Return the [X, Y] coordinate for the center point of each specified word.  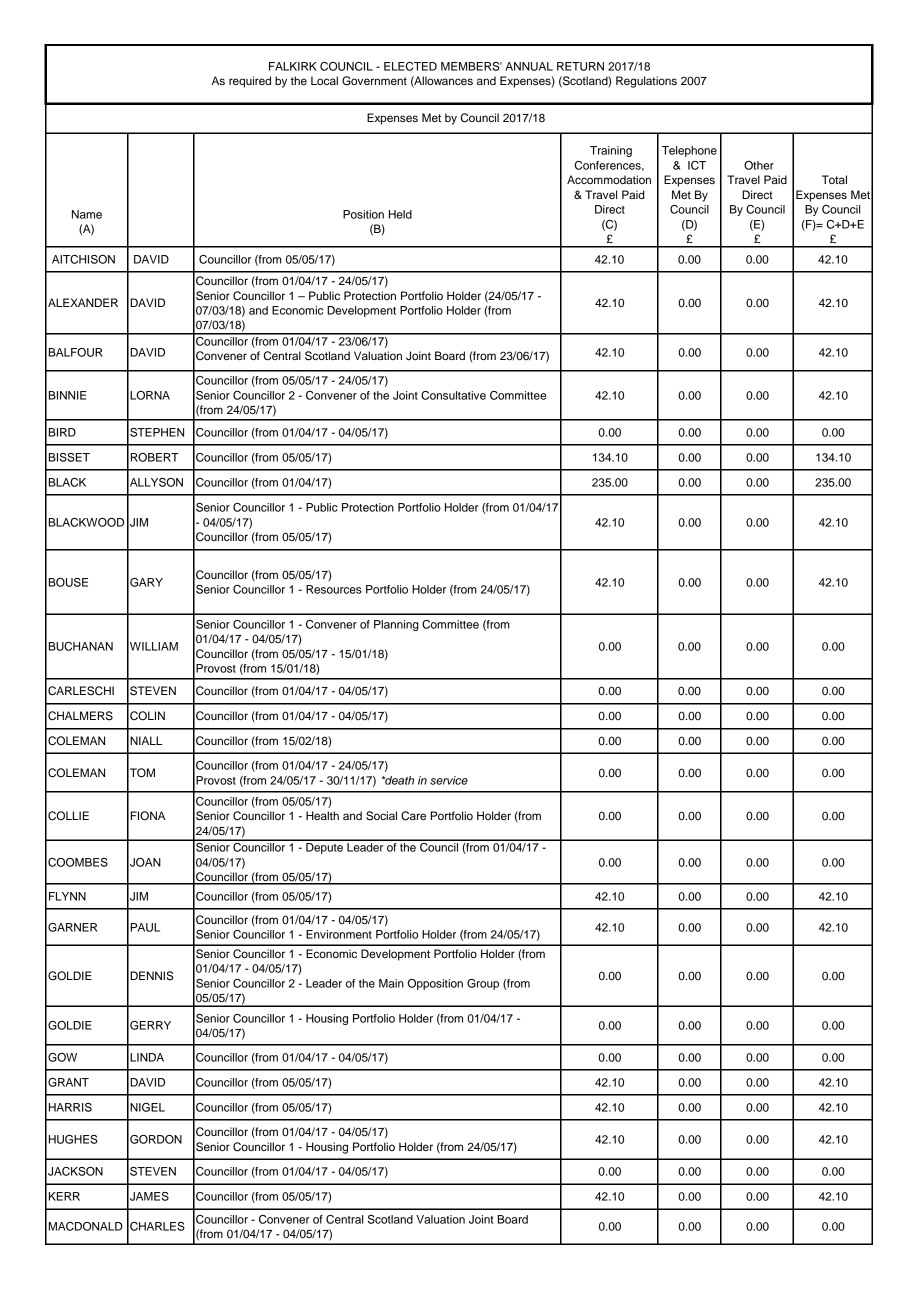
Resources [334, 589]
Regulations [646, 82]
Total [834, 179]
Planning [396, 625]
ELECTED [410, 66]
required [250, 82]
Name [87, 214]
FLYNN [67, 896]
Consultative [453, 395]
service [449, 780]
